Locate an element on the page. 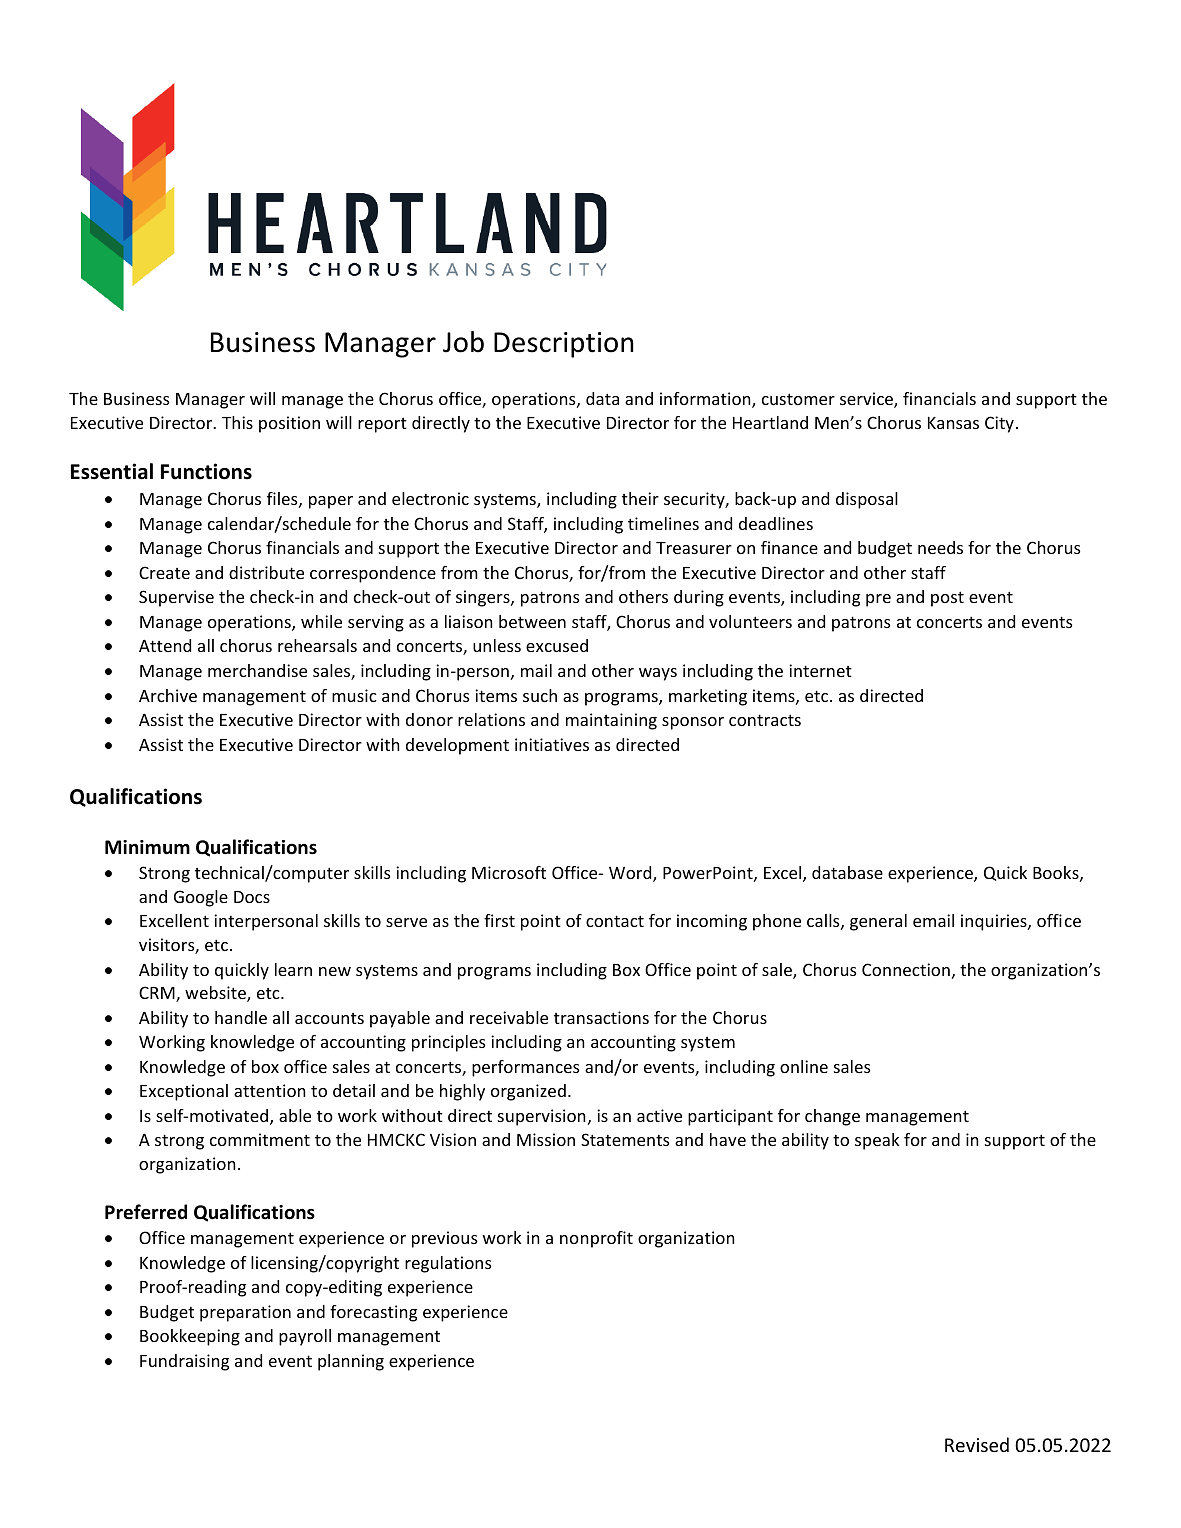 The width and height of the page is (1181, 1528). commitment is located at coordinates (260, 1139).
